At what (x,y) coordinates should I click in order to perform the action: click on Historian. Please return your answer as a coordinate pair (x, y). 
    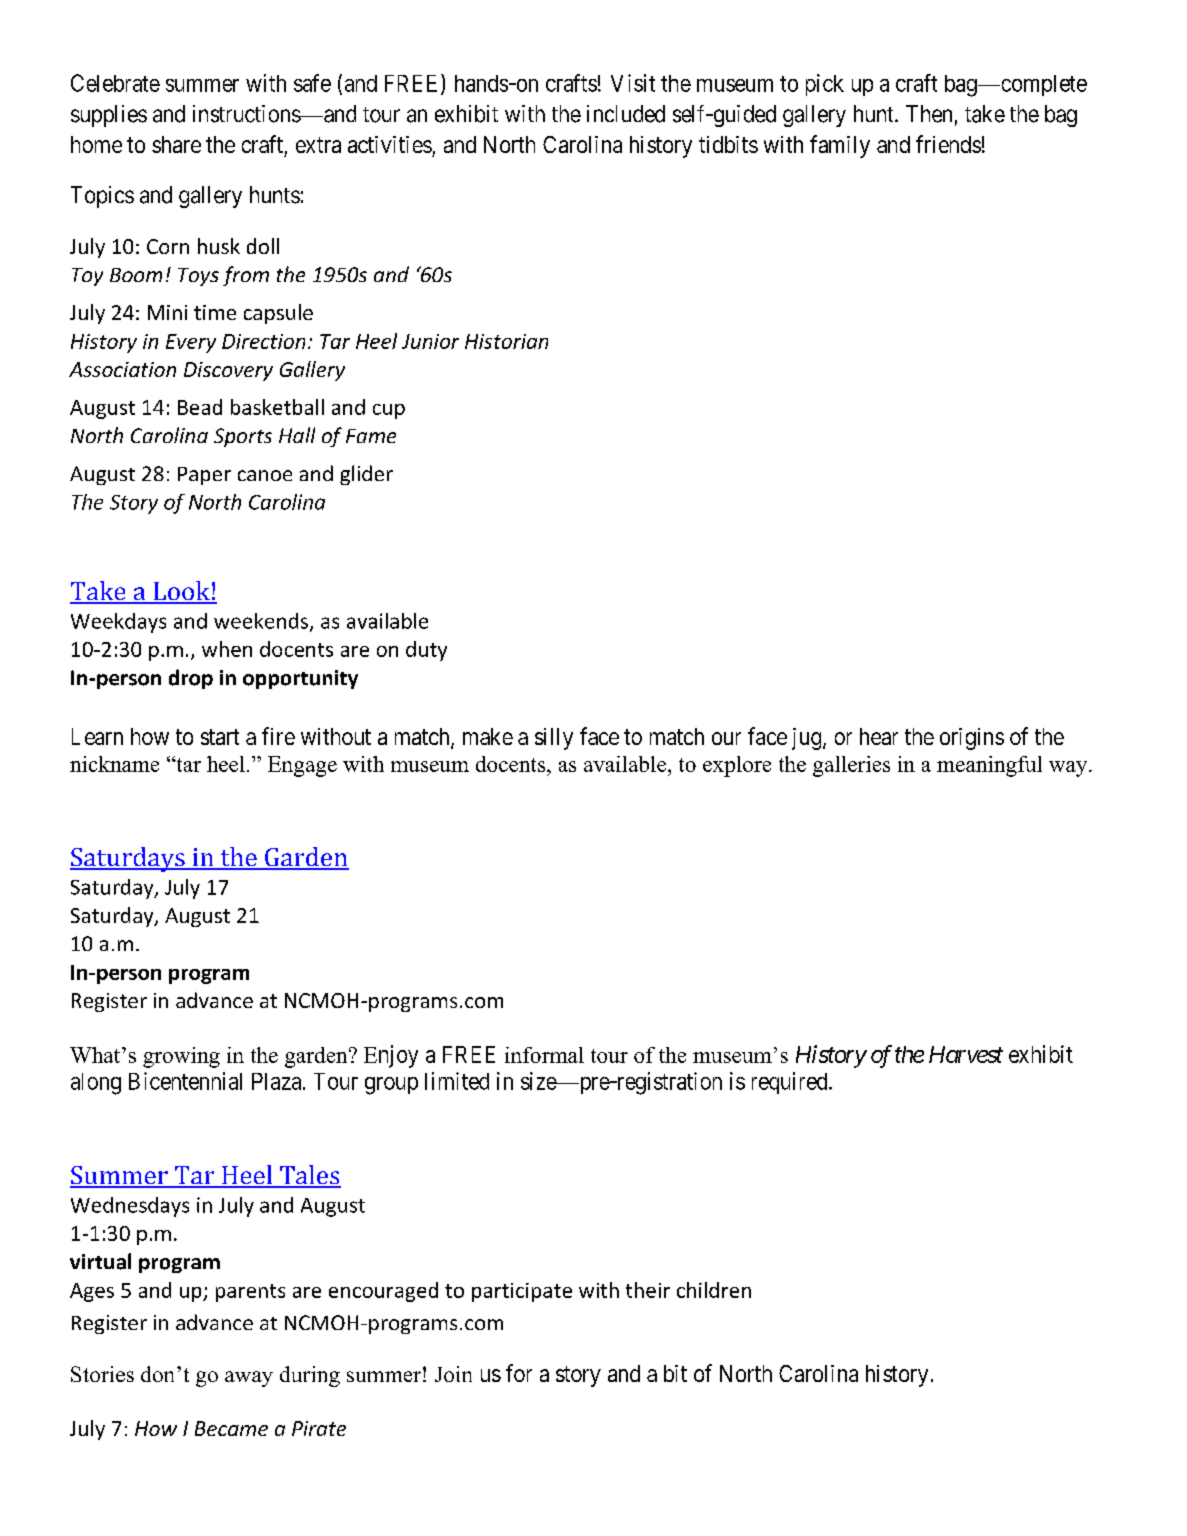
    Looking at the image, I should click on (506, 341).
